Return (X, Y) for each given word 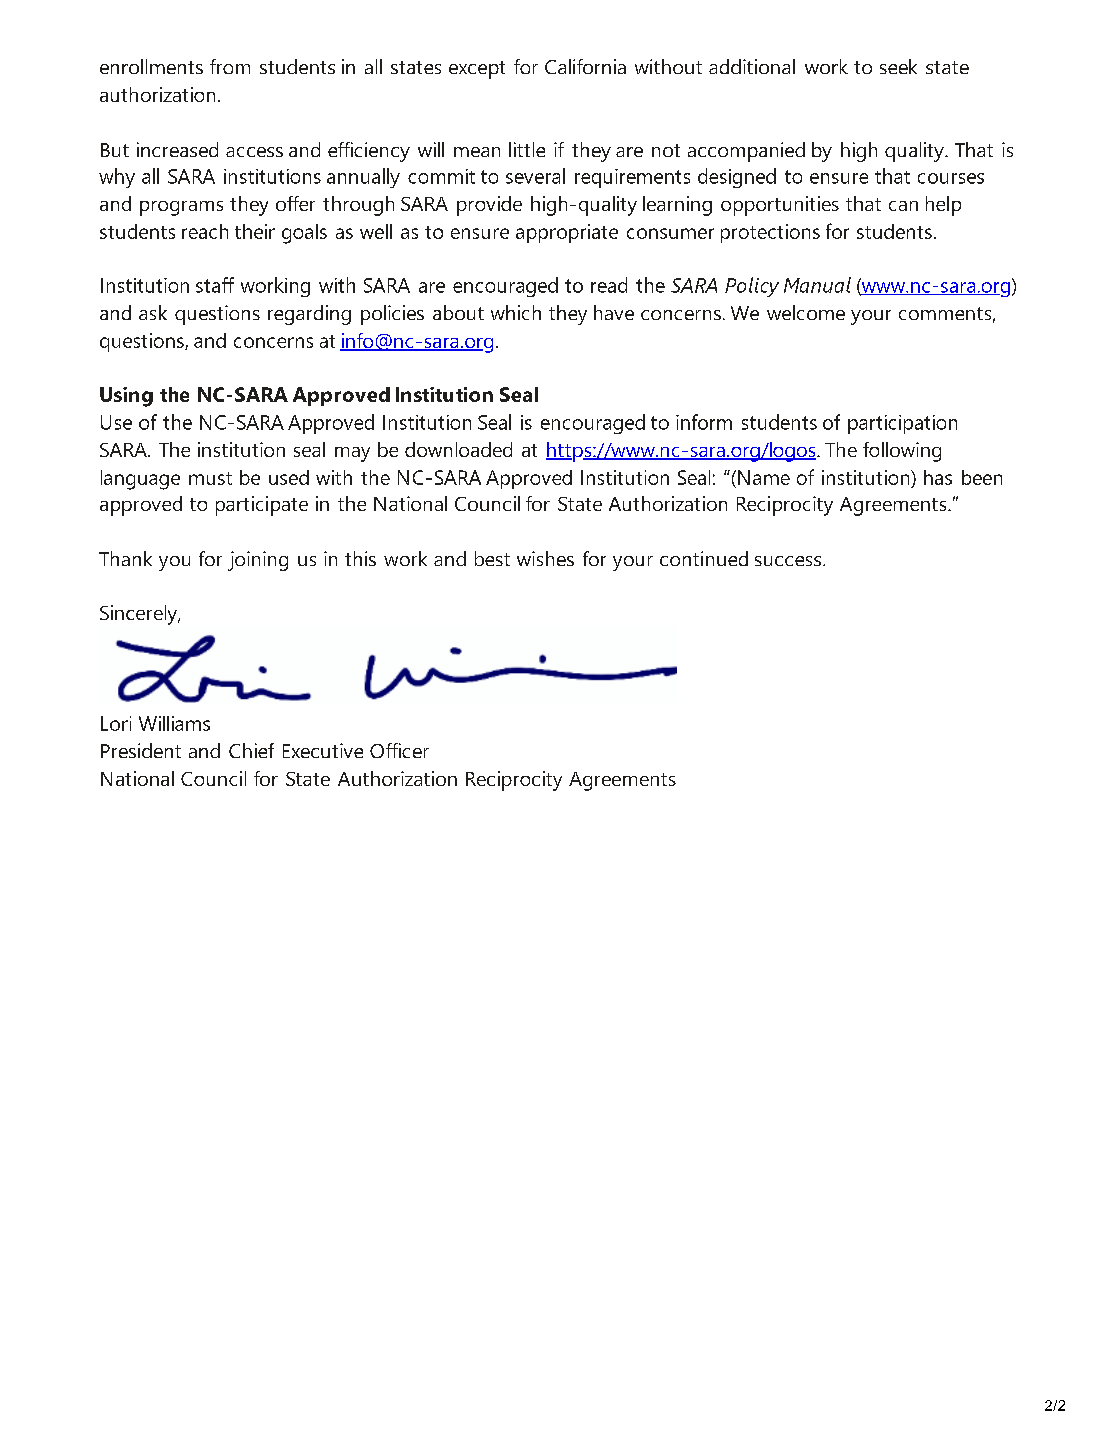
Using (126, 397)
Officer (399, 750)
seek (898, 66)
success (789, 561)
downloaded (458, 449)
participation (902, 424)
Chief (251, 750)
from (230, 66)
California (585, 66)
